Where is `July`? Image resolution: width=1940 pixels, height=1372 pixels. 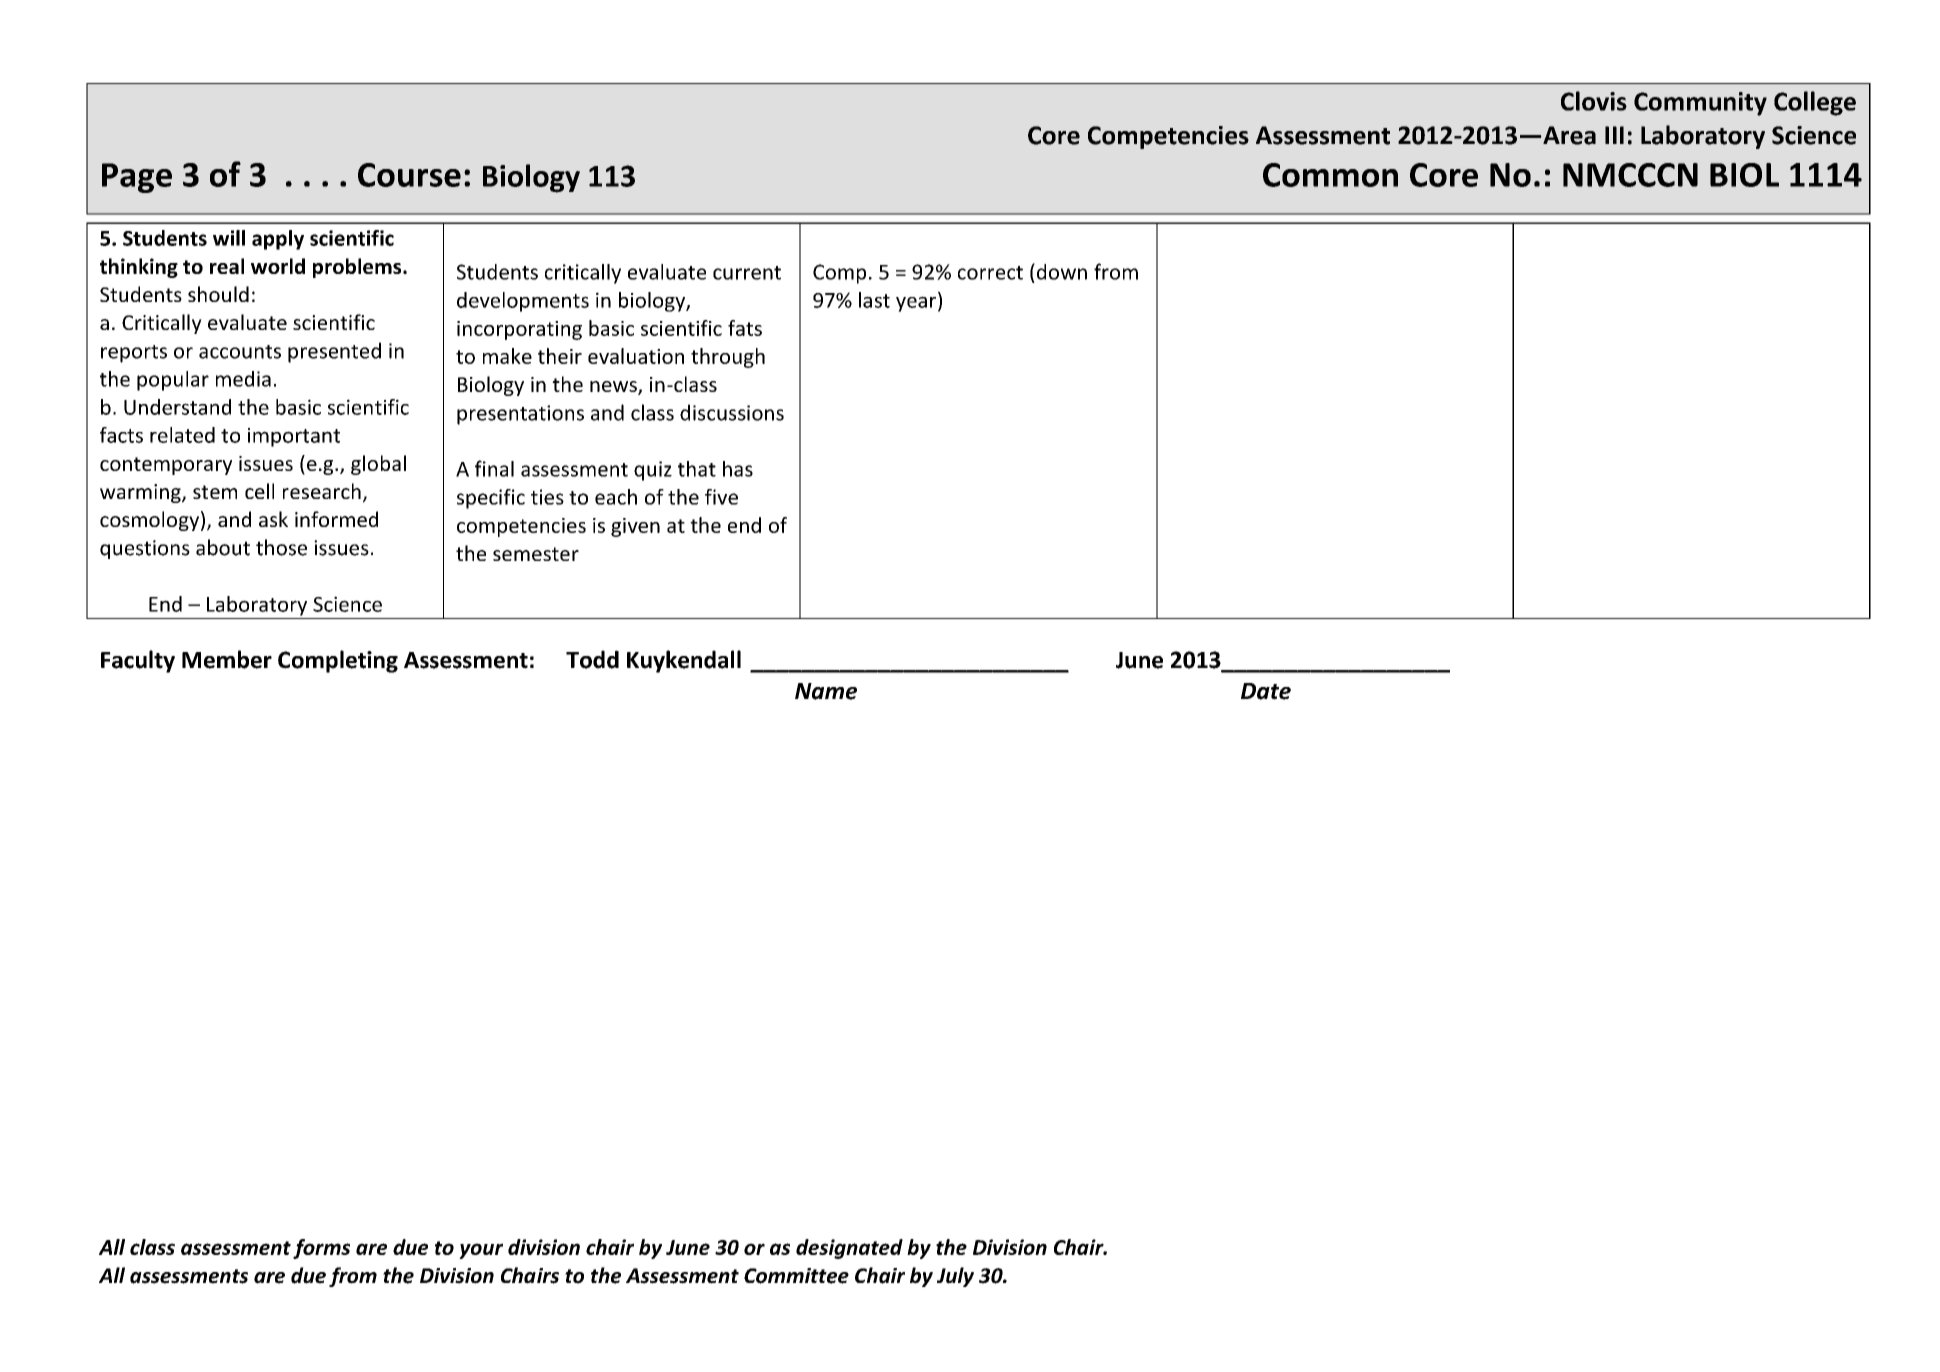 July is located at coordinates (955, 1277).
